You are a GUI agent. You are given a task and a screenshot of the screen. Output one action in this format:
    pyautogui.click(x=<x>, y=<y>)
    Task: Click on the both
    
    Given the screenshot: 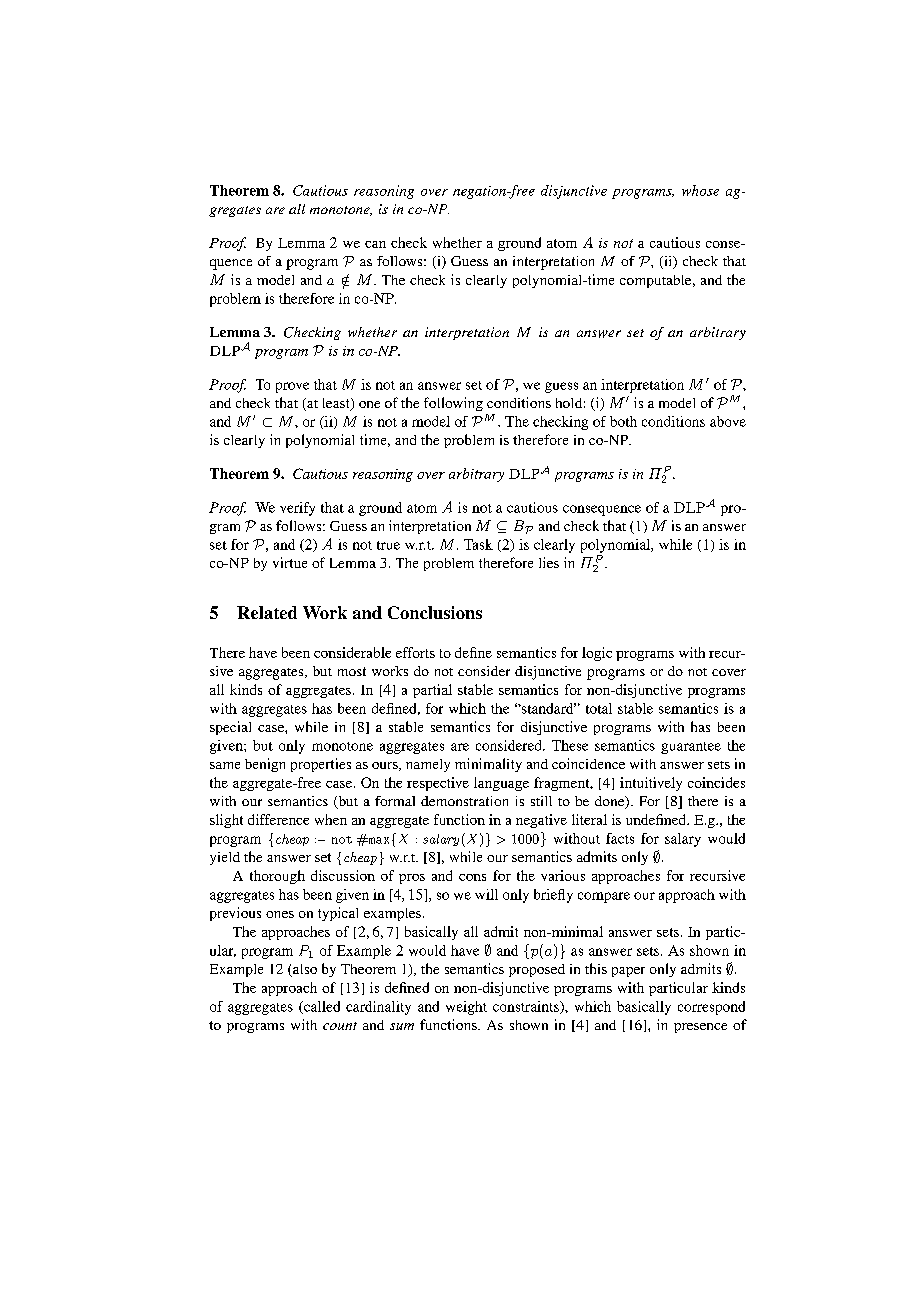 What is the action you would take?
    pyautogui.click(x=623, y=421)
